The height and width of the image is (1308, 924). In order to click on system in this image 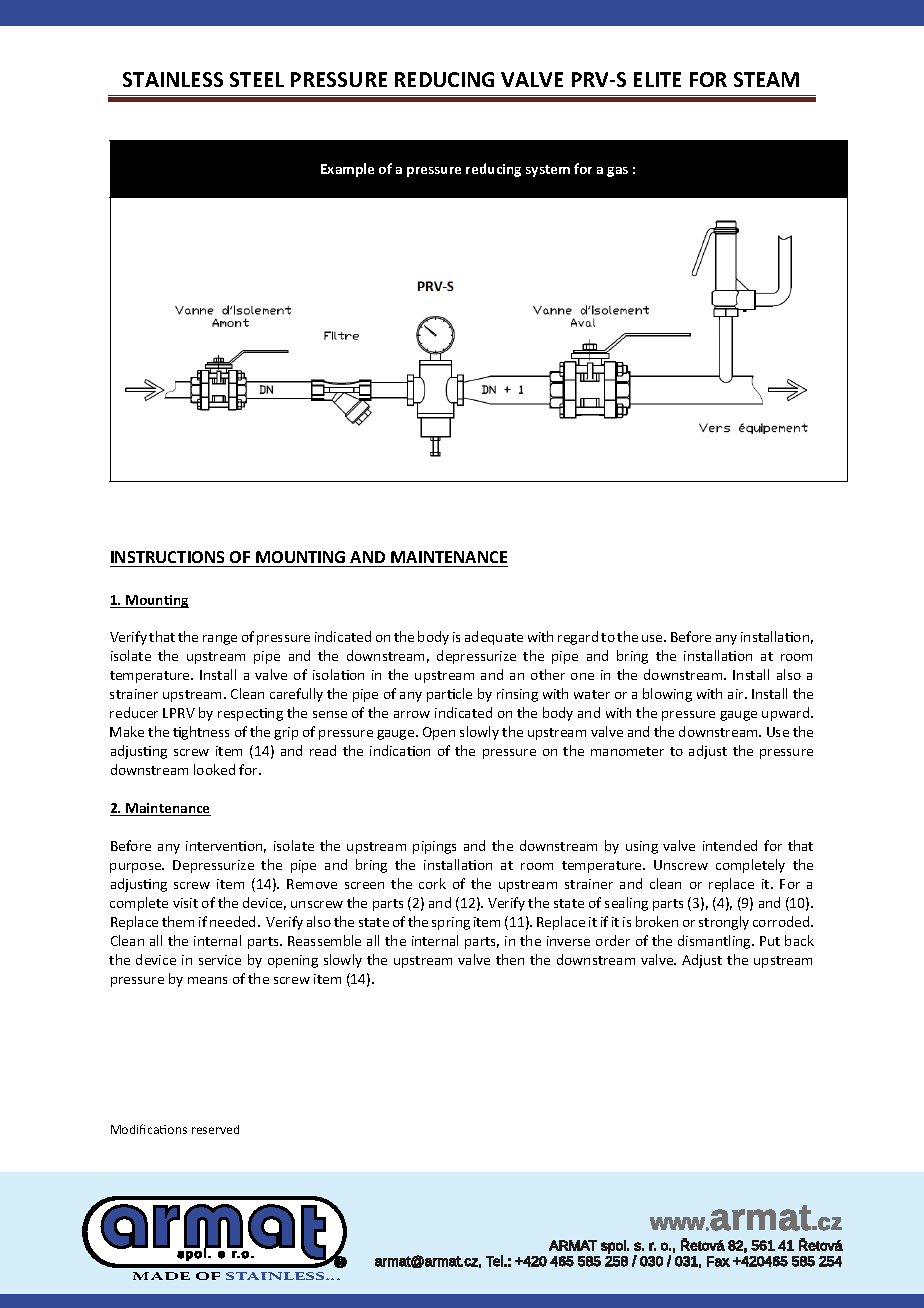, I will do `click(548, 171)`.
